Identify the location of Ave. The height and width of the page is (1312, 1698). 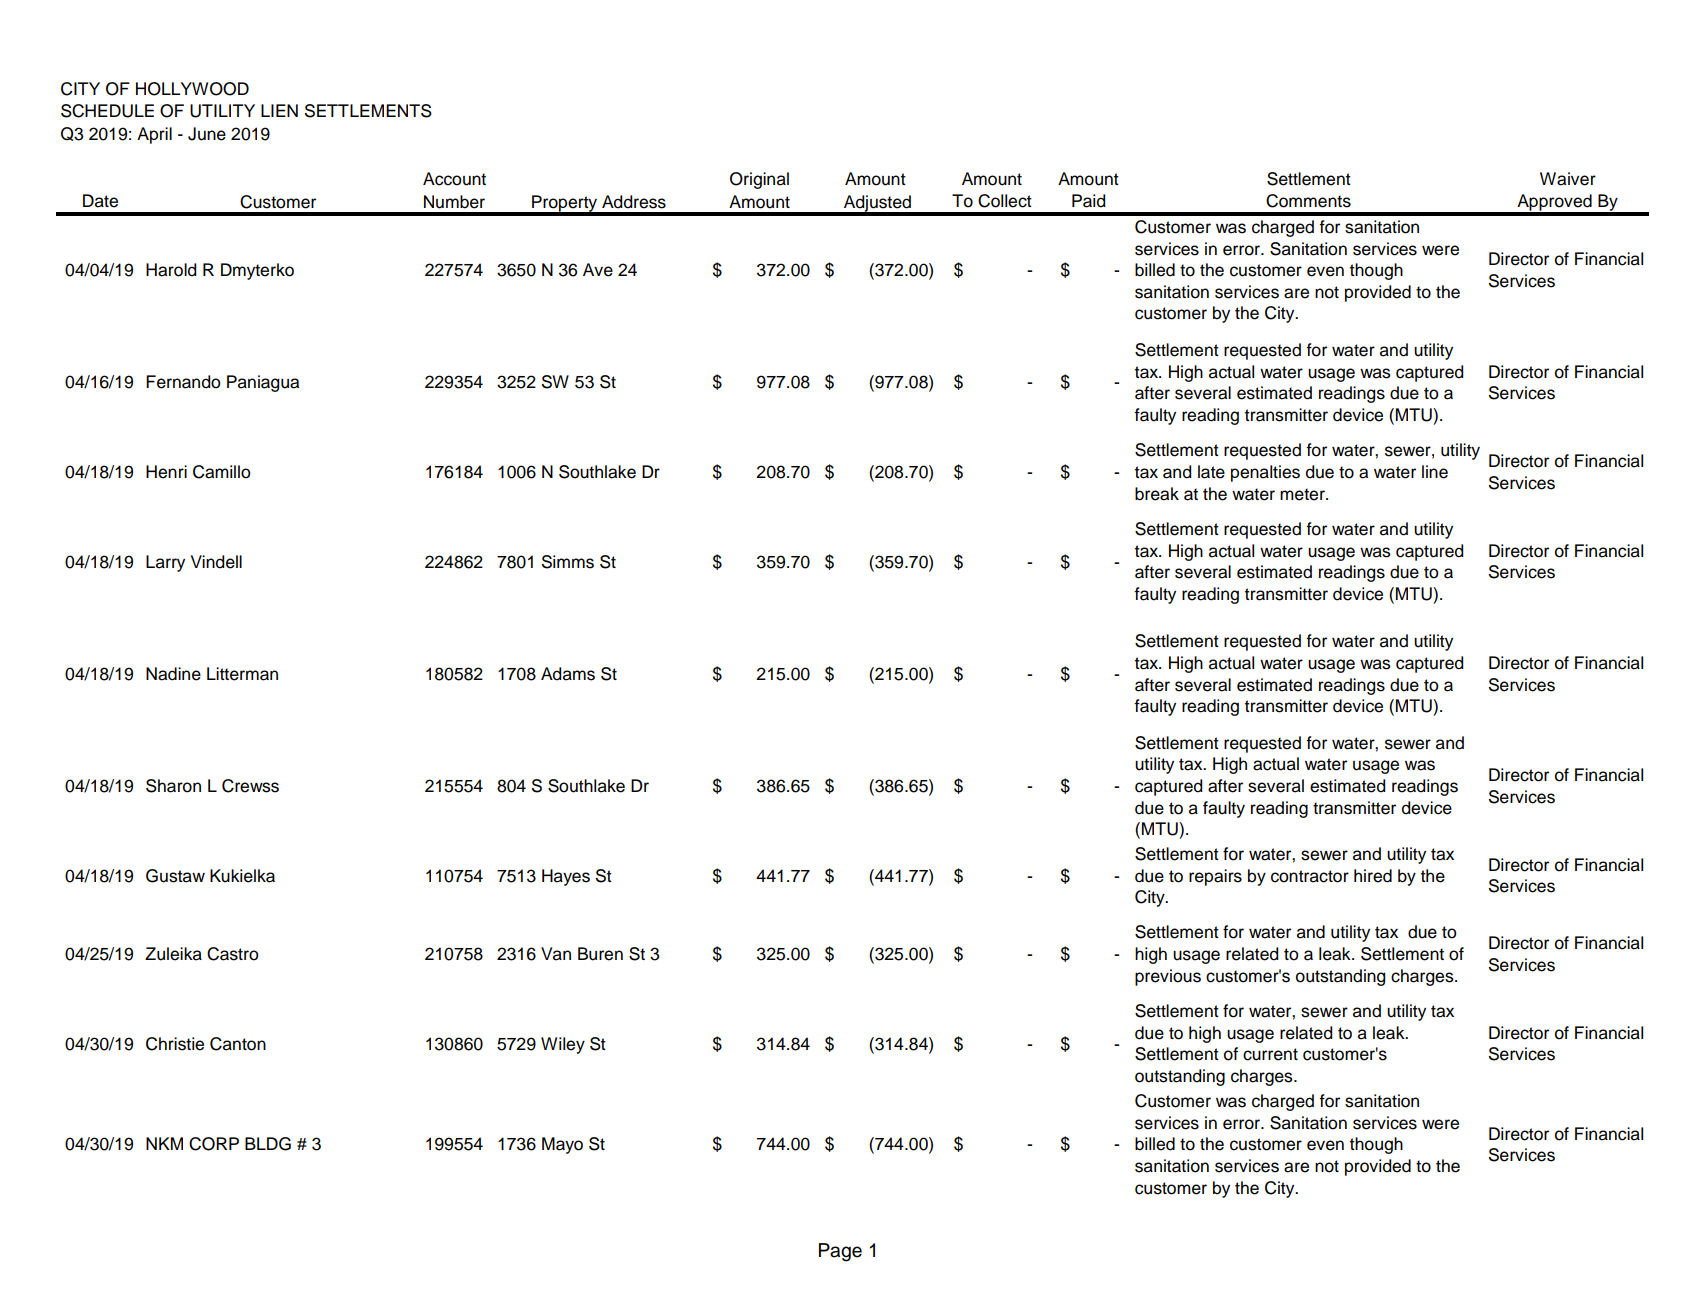
(598, 270).
